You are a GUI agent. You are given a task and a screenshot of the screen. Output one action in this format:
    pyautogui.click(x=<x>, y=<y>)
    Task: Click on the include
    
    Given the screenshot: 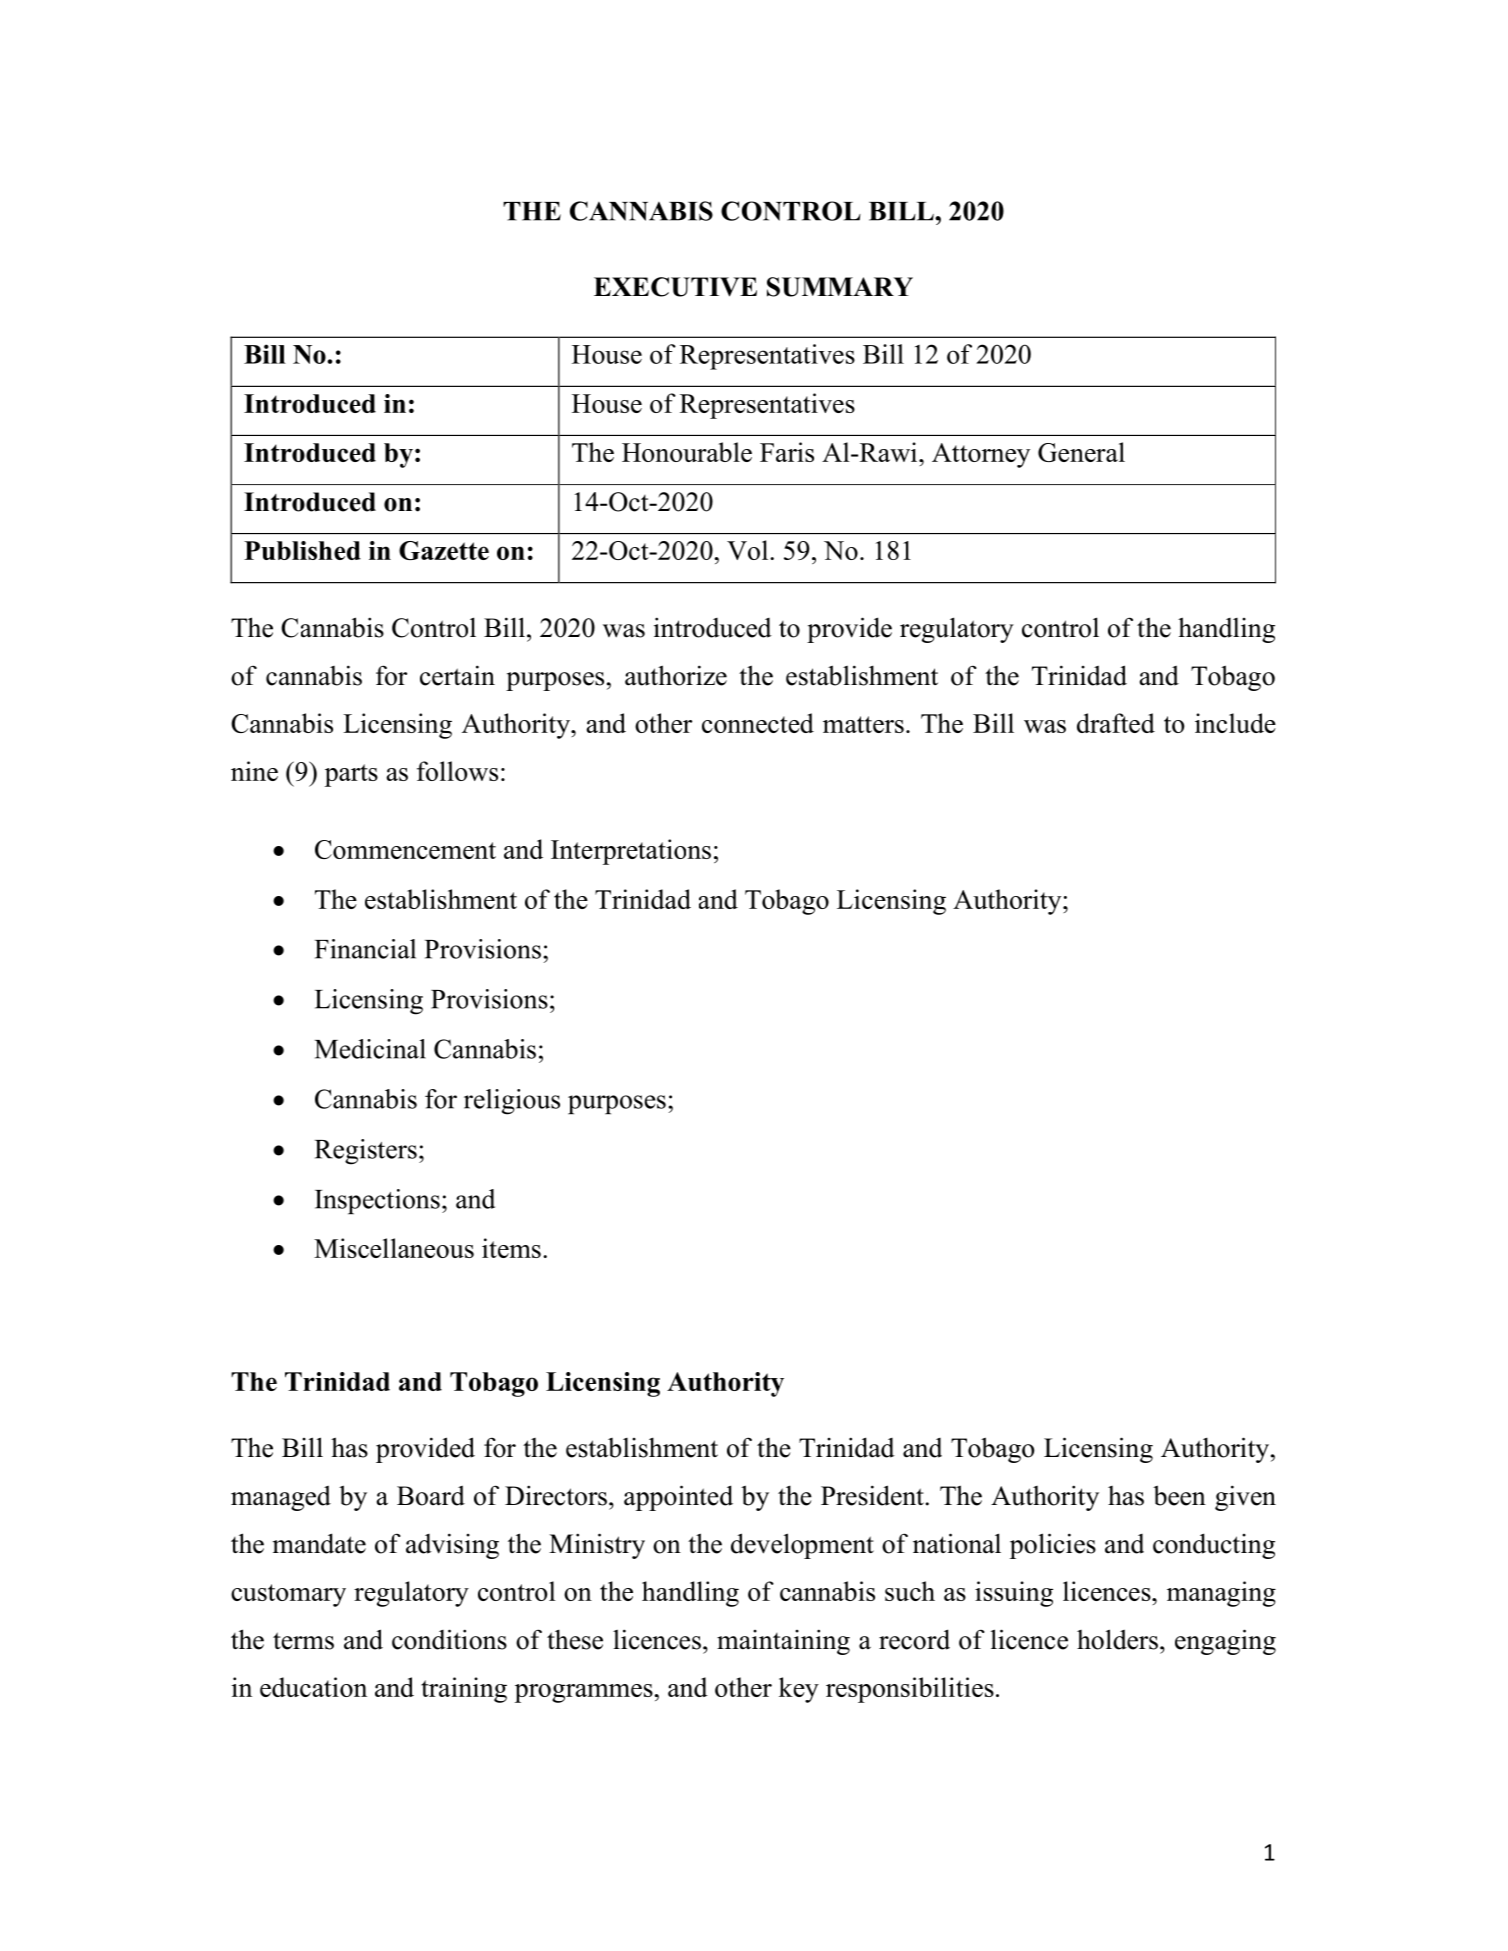 What is the action you would take?
    pyautogui.click(x=1235, y=723)
